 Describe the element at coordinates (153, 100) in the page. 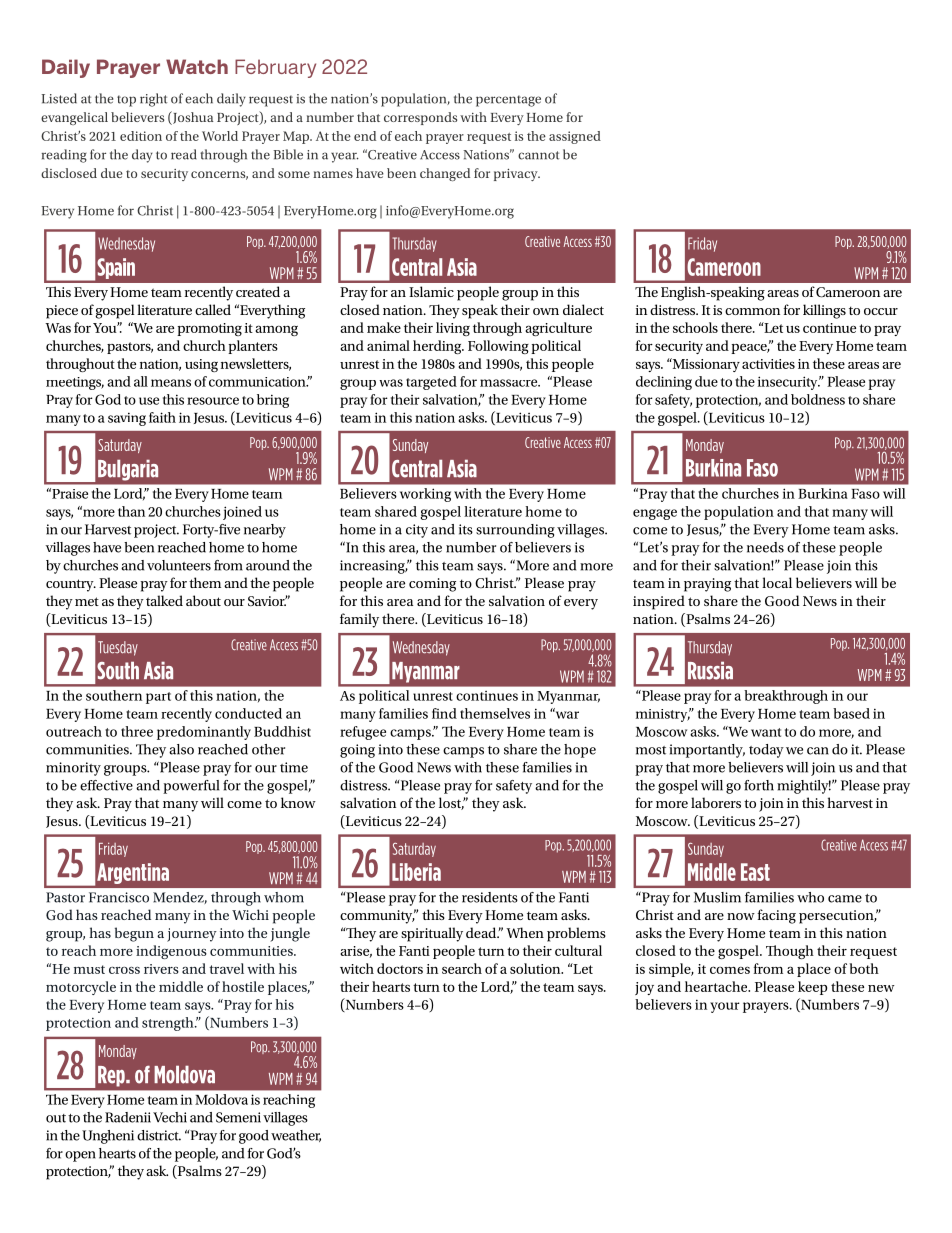

I see `right` at that location.
